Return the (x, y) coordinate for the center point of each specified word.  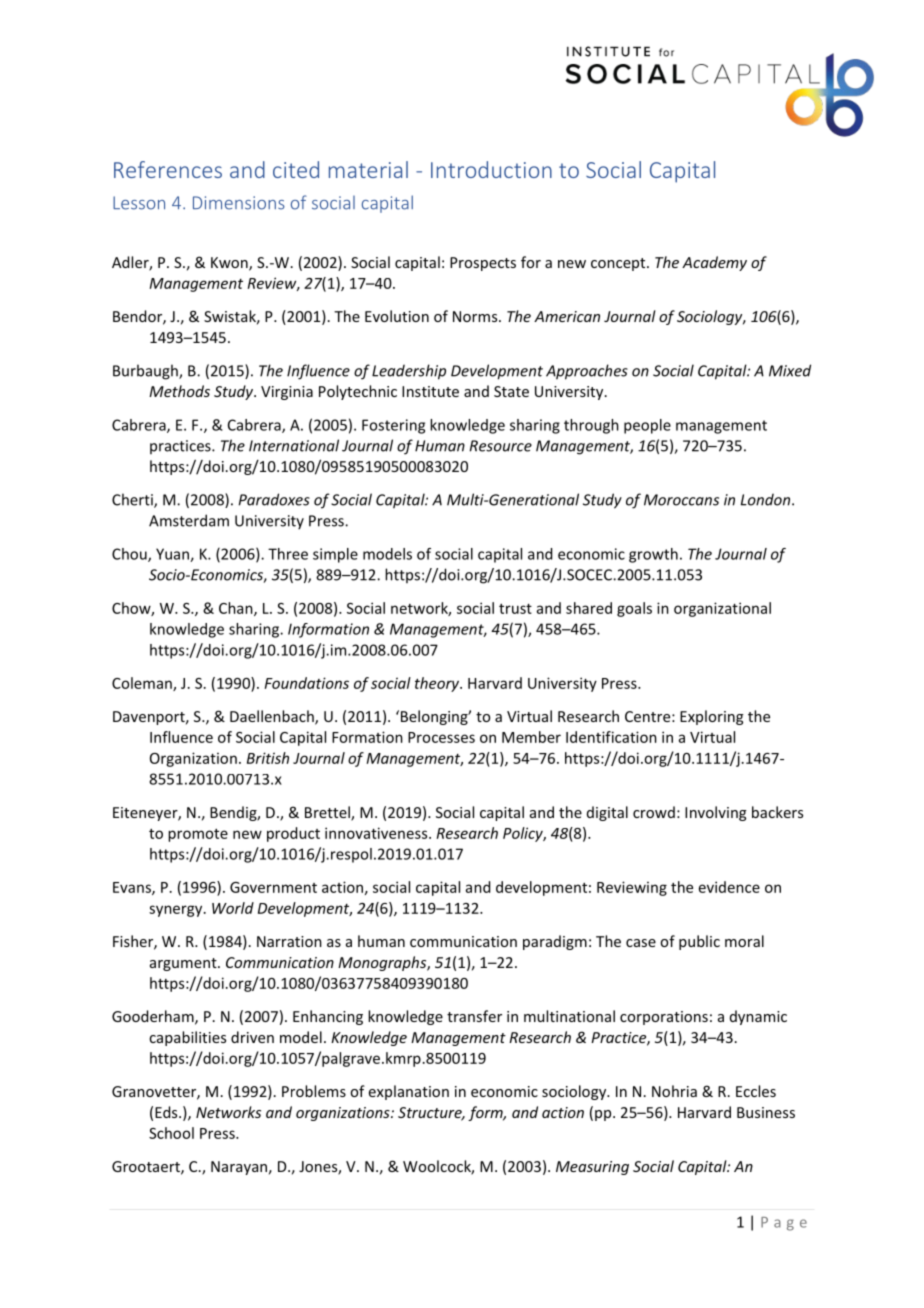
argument (184, 964)
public (699, 942)
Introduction (491, 169)
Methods (179, 391)
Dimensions (239, 203)
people (647, 426)
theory (438, 684)
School (171, 1133)
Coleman (143, 684)
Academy (714, 263)
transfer (474, 1016)
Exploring (712, 717)
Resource (501, 446)
